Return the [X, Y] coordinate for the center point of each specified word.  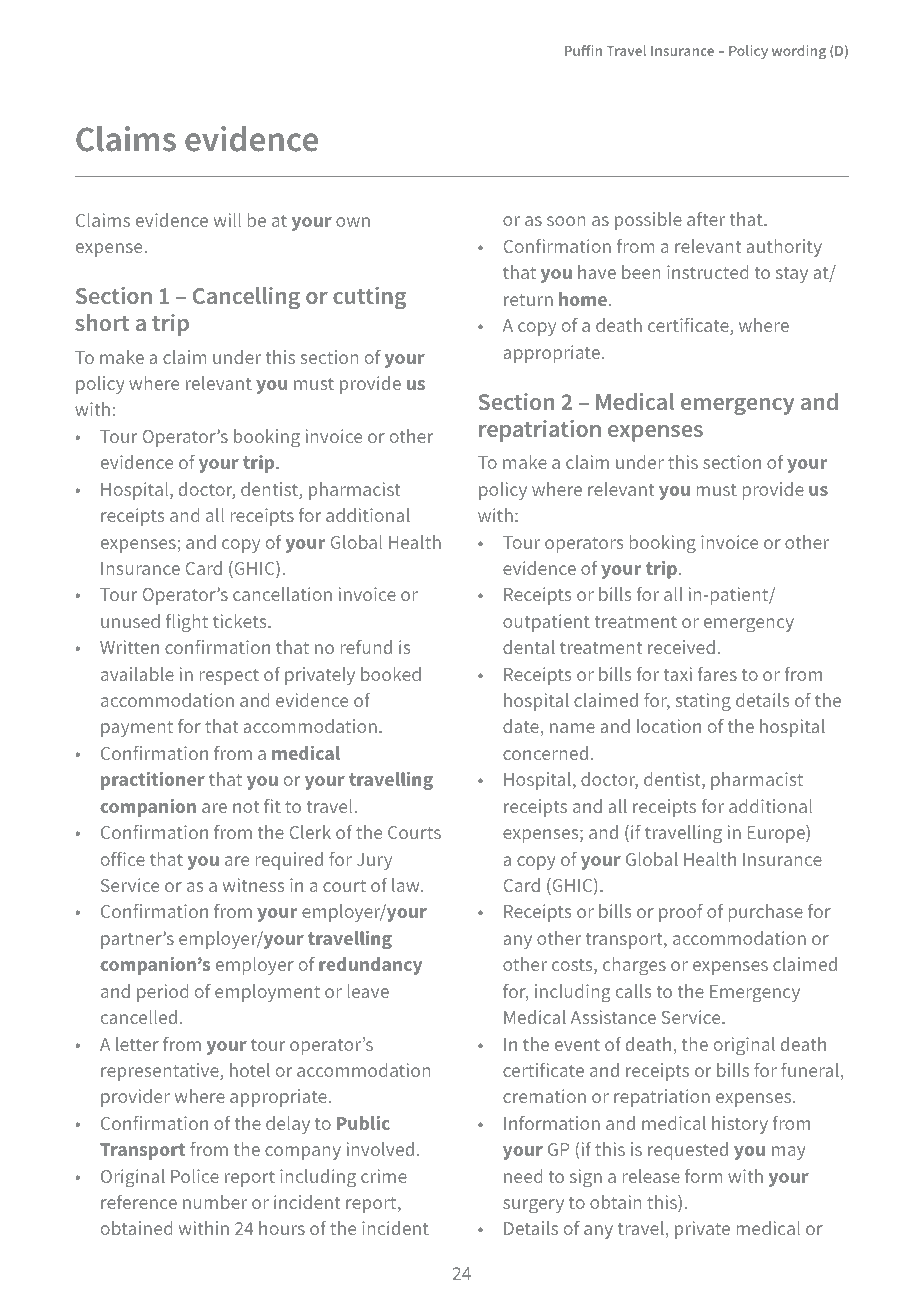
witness [253, 885]
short [102, 322]
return [528, 300]
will [227, 220]
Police [195, 1176]
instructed [708, 272]
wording [799, 52]
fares [717, 674]
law [407, 885]
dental [529, 647]
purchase [765, 913]
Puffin [583, 50]
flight [187, 623]
